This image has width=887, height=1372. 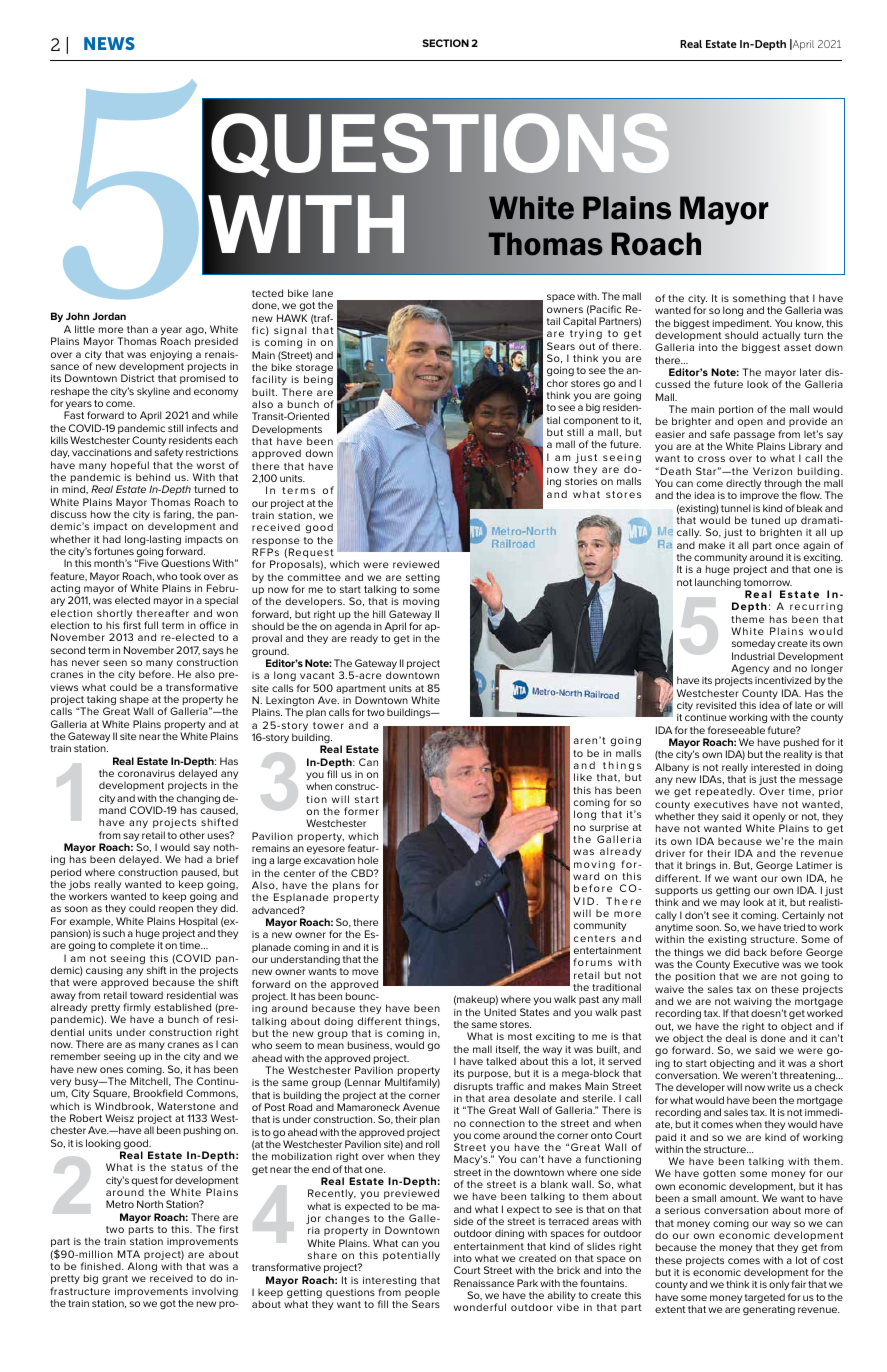 What do you see at coordinates (368, 860) in the image?
I see `hole` at bounding box center [368, 860].
